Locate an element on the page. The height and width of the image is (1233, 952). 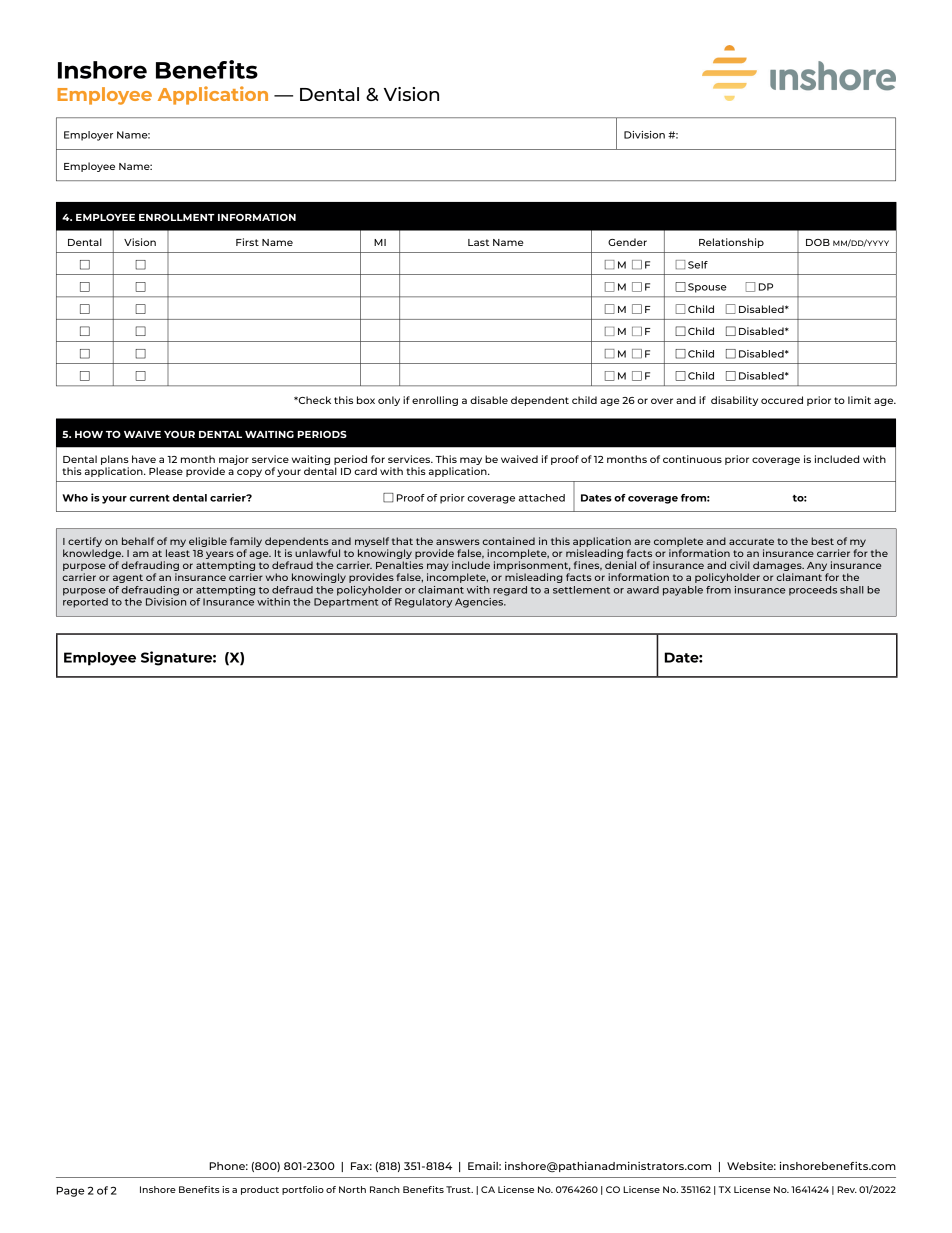
Rev is located at coordinates (847, 1189).
